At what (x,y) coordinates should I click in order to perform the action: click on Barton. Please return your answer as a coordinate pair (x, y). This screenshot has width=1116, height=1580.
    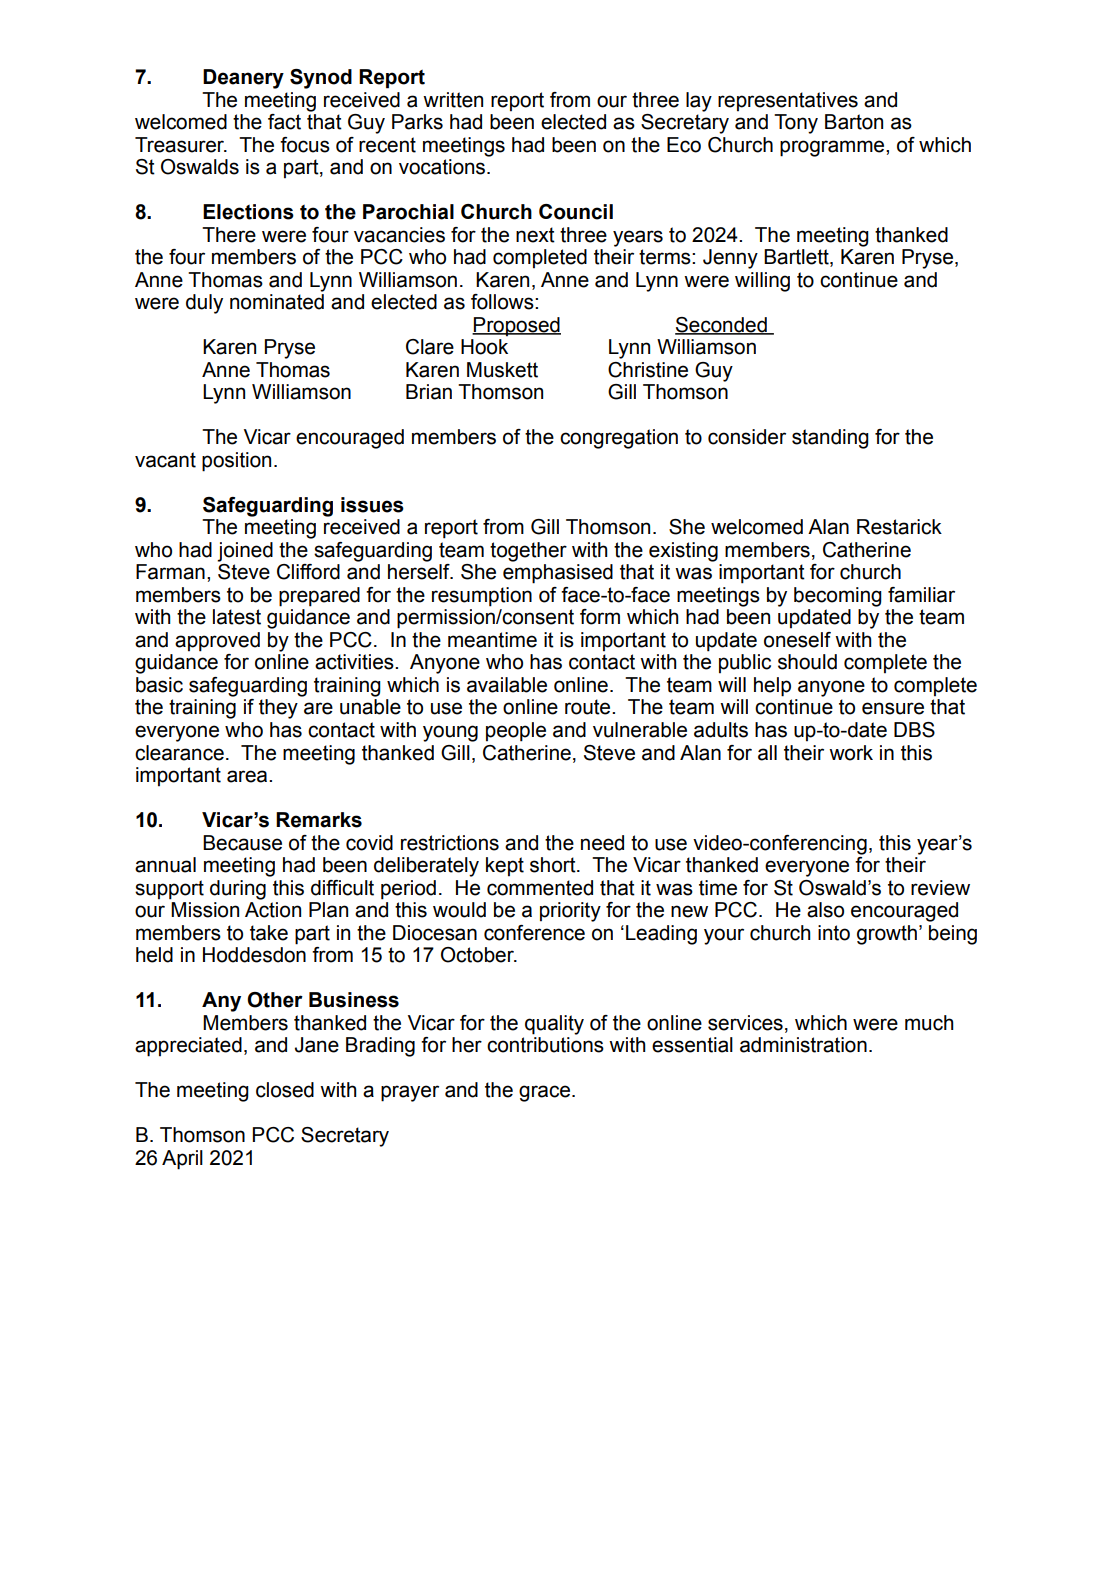
    Looking at the image, I should click on (854, 122).
